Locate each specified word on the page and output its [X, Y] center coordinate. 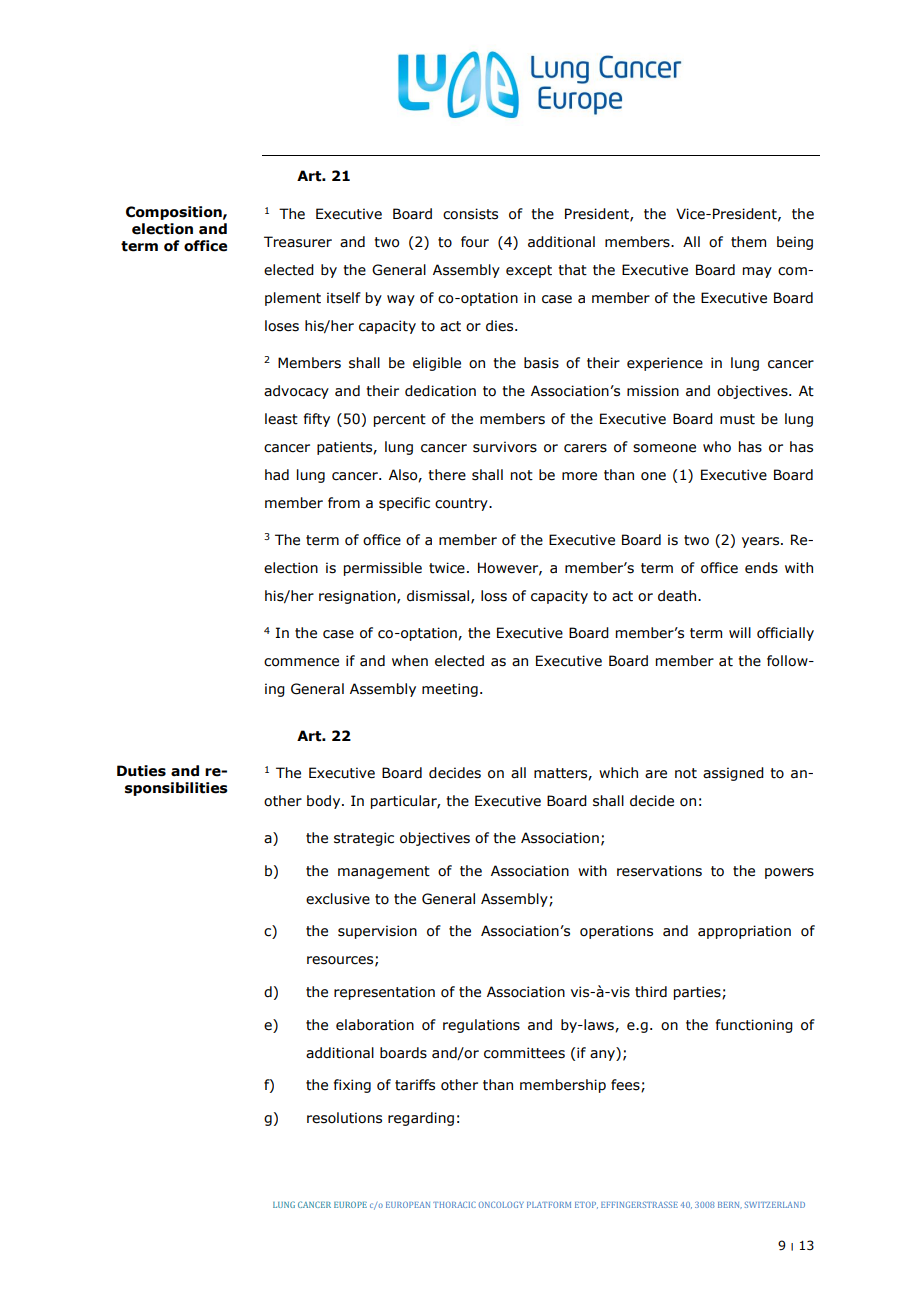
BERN [730, 1205]
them [748, 242]
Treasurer [298, 242]
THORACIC [454, 1204]
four [475, 242]
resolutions [344, 1118]
